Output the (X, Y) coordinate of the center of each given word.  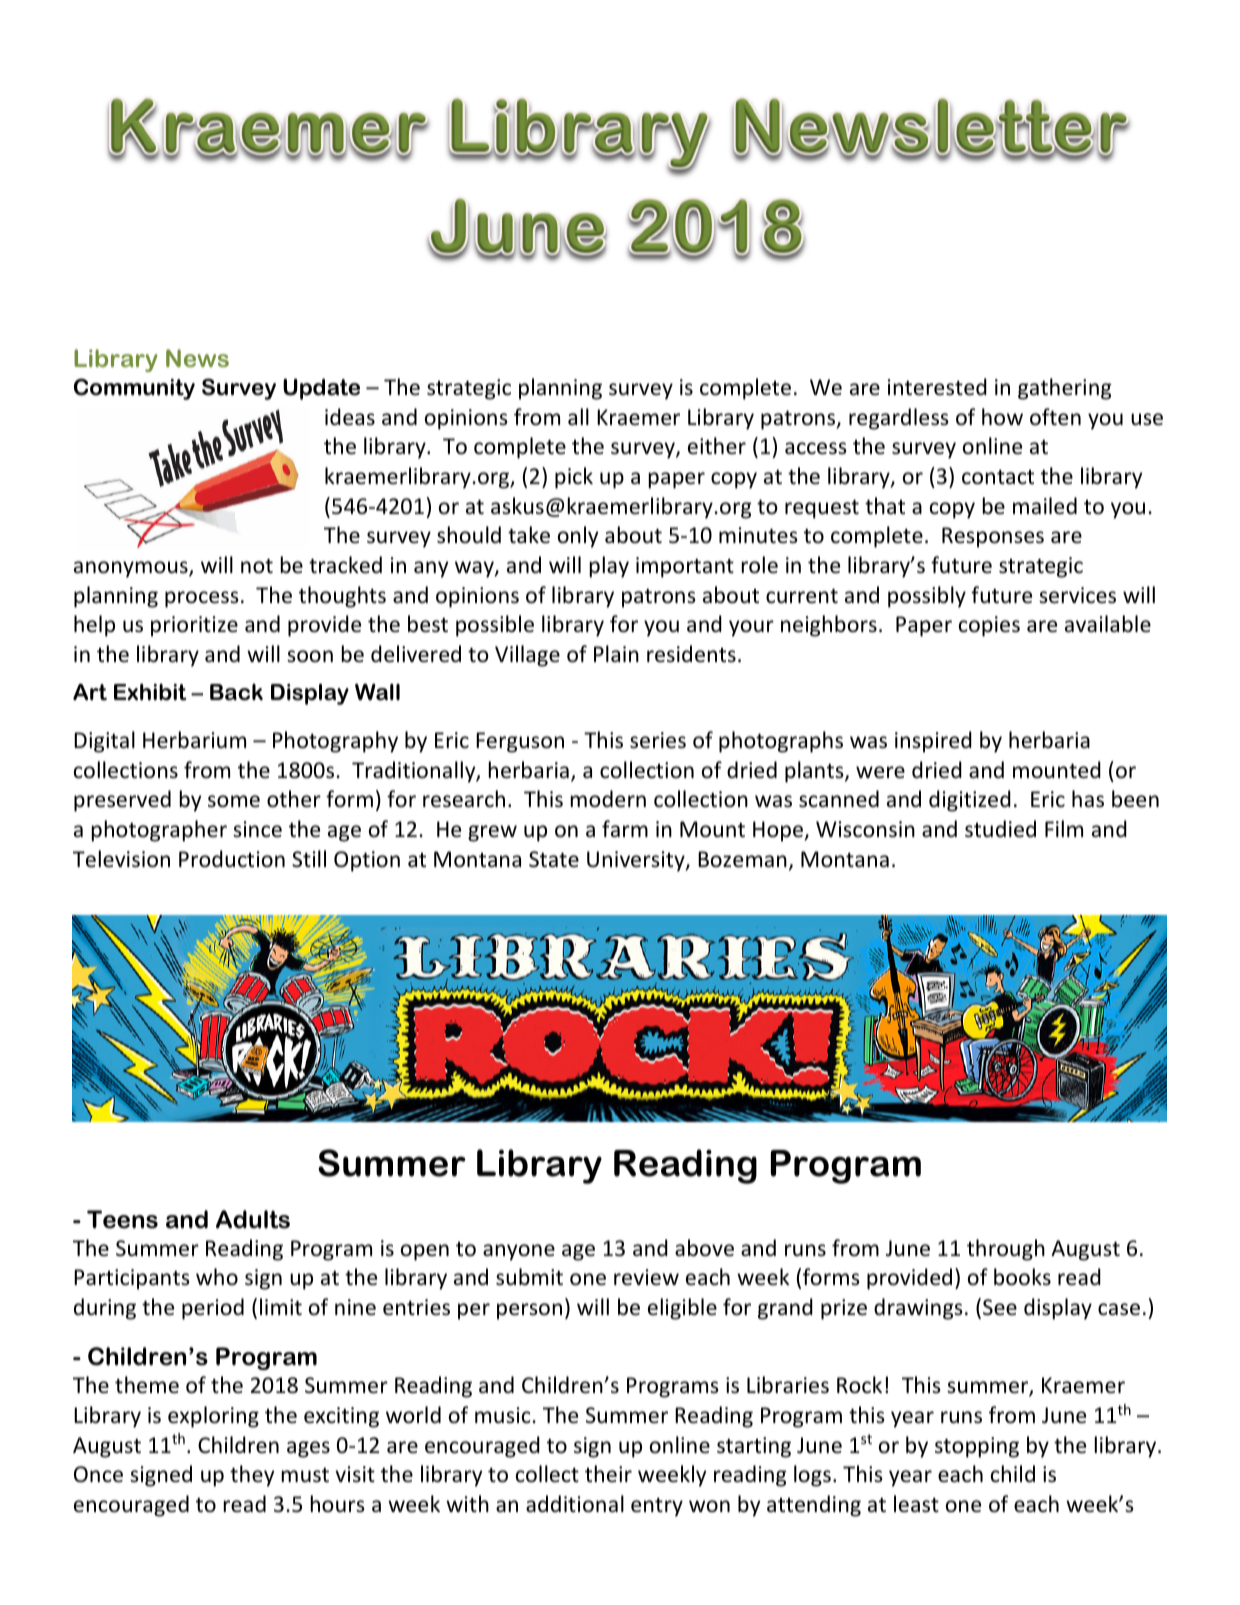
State (554, 859)
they (252, 1476)
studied (1000, 829)
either (717, 446)
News (197, 358)
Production (232, 859)
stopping (977, 1447)
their (608, 1474)
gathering (1064, 389)
